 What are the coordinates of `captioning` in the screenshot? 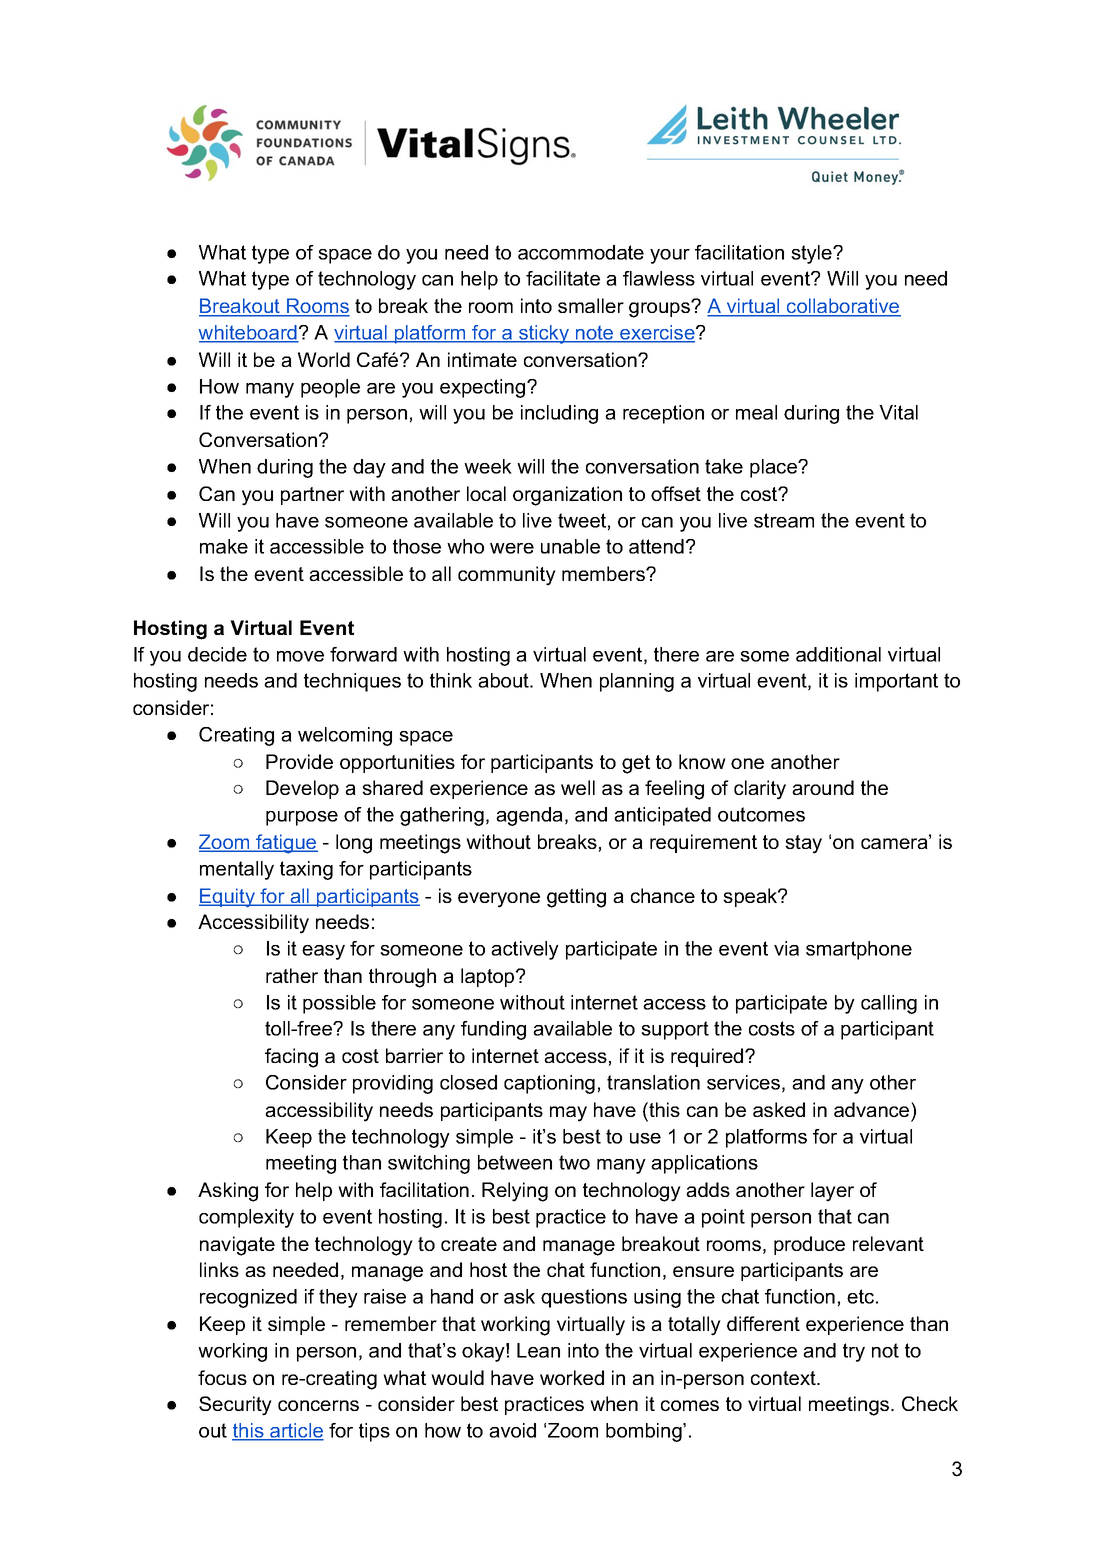 It's located at (549, 1084).
